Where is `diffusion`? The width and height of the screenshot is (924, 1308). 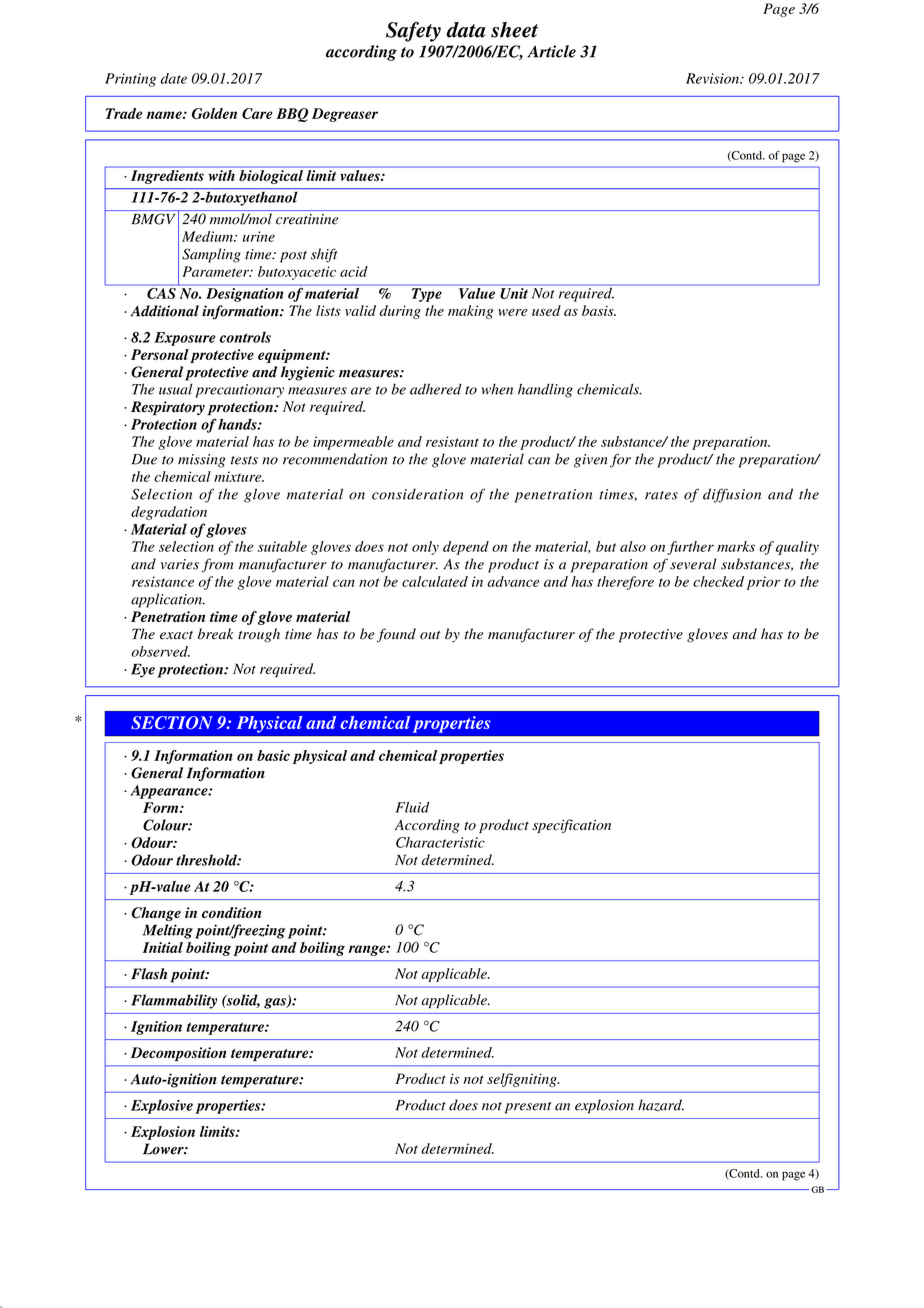 diffusion is located at coordinates (732, 495).
